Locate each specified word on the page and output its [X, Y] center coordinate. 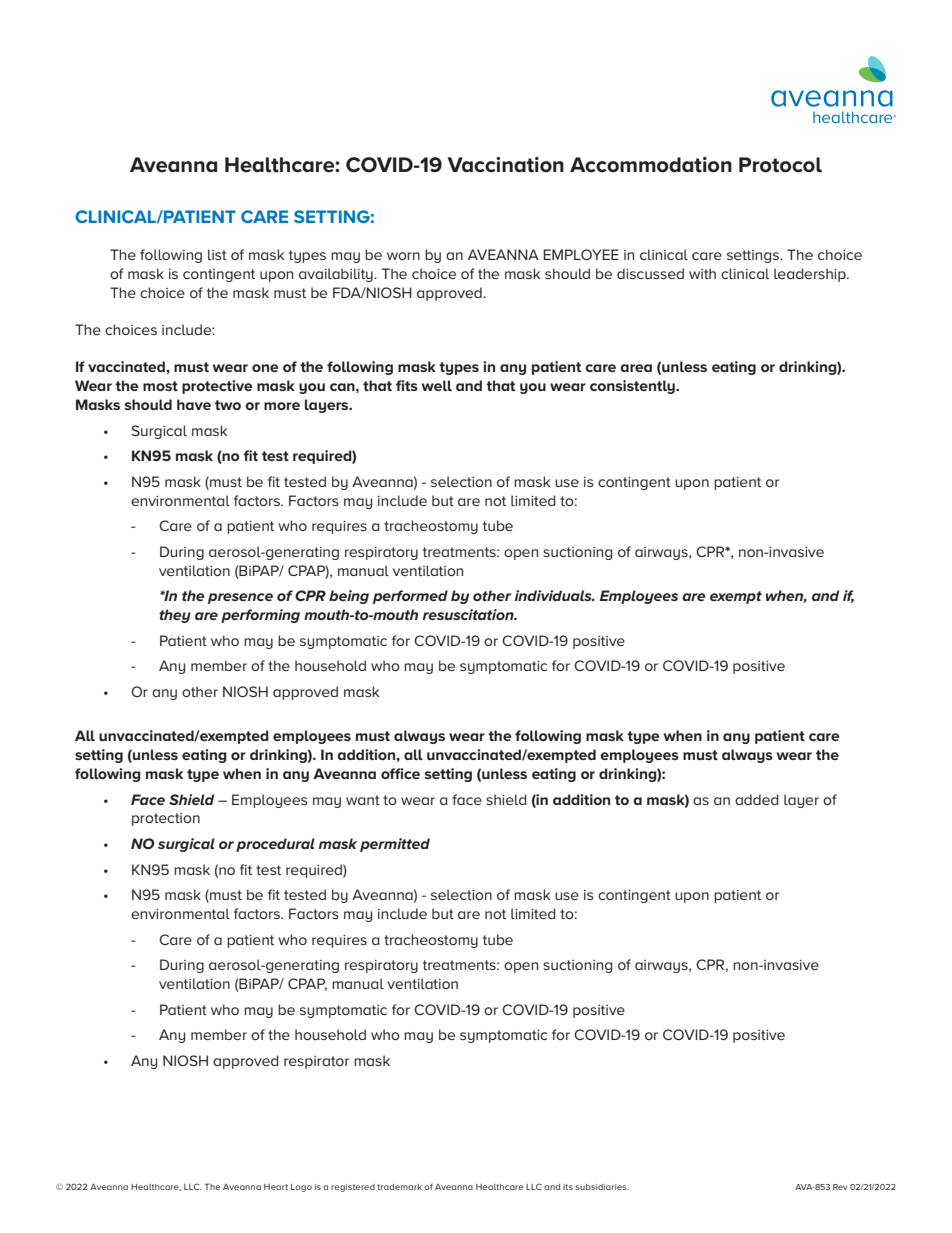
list [217, 254]
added [757, 799]
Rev [840, 1187]
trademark [399, 1187]
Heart [276, 1187]
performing [260, 616]
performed [410, 597]
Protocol [780, 165]
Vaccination [505, 165]
